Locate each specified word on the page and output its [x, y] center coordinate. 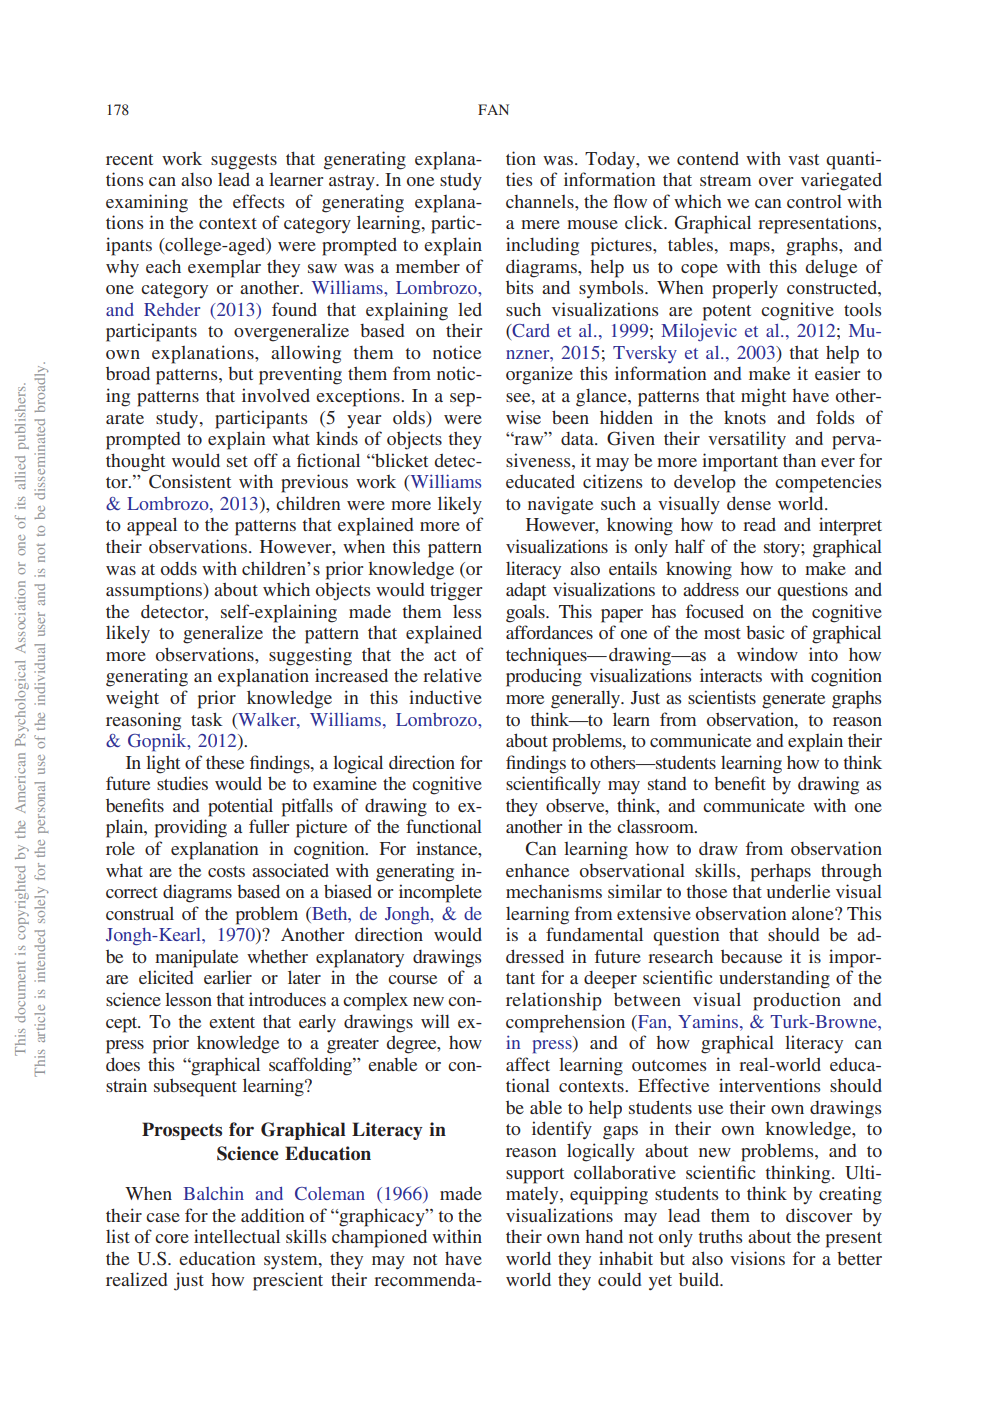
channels [541, 201]
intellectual [237, 1236]
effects [258, 201]
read [759, 524]
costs [226, 871]
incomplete [440, 893]
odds [179, 568]
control [814, 201]
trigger [456, 591]
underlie [798, 891]
